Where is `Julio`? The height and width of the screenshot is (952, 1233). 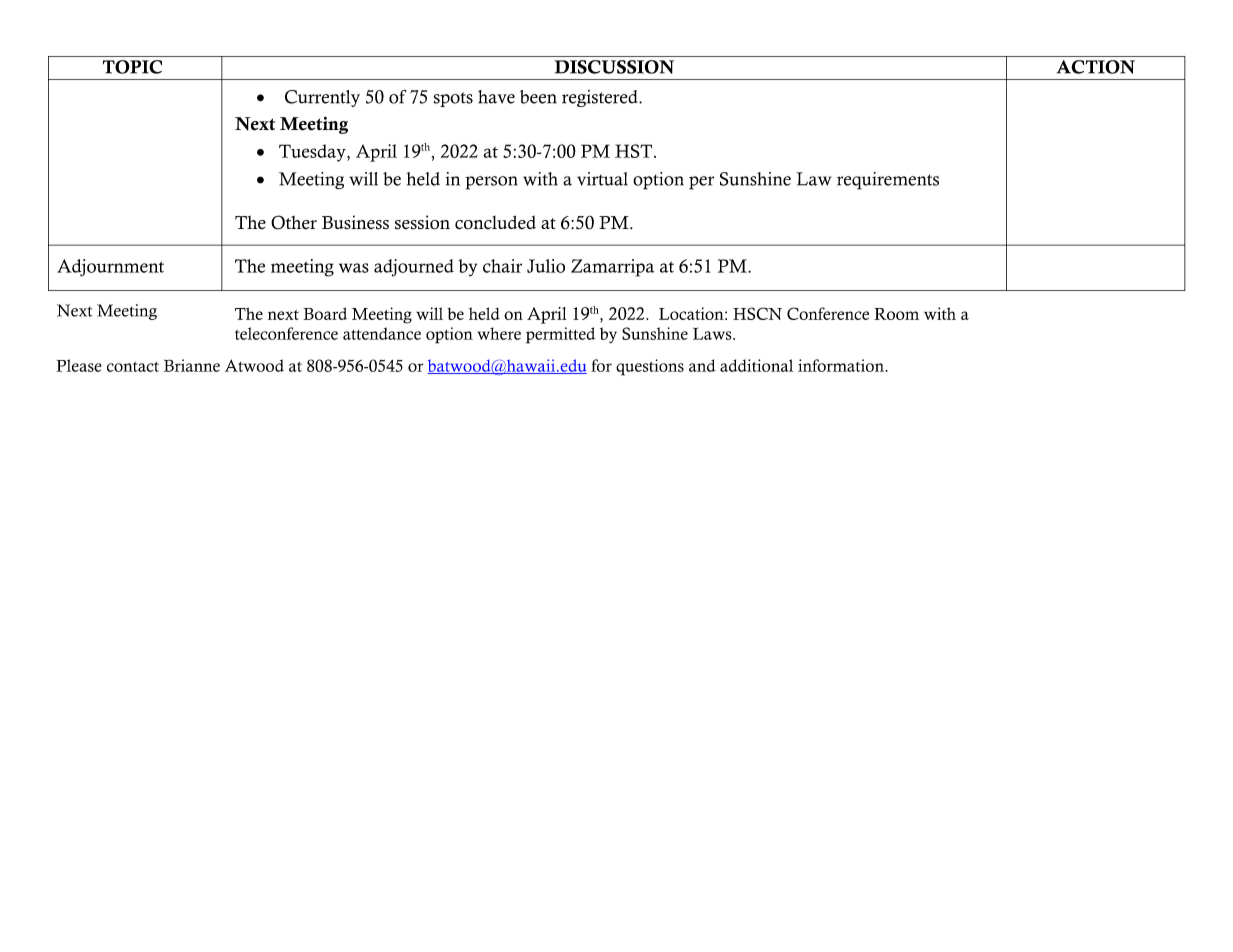 Julio is located at coordinates (546, 266).
